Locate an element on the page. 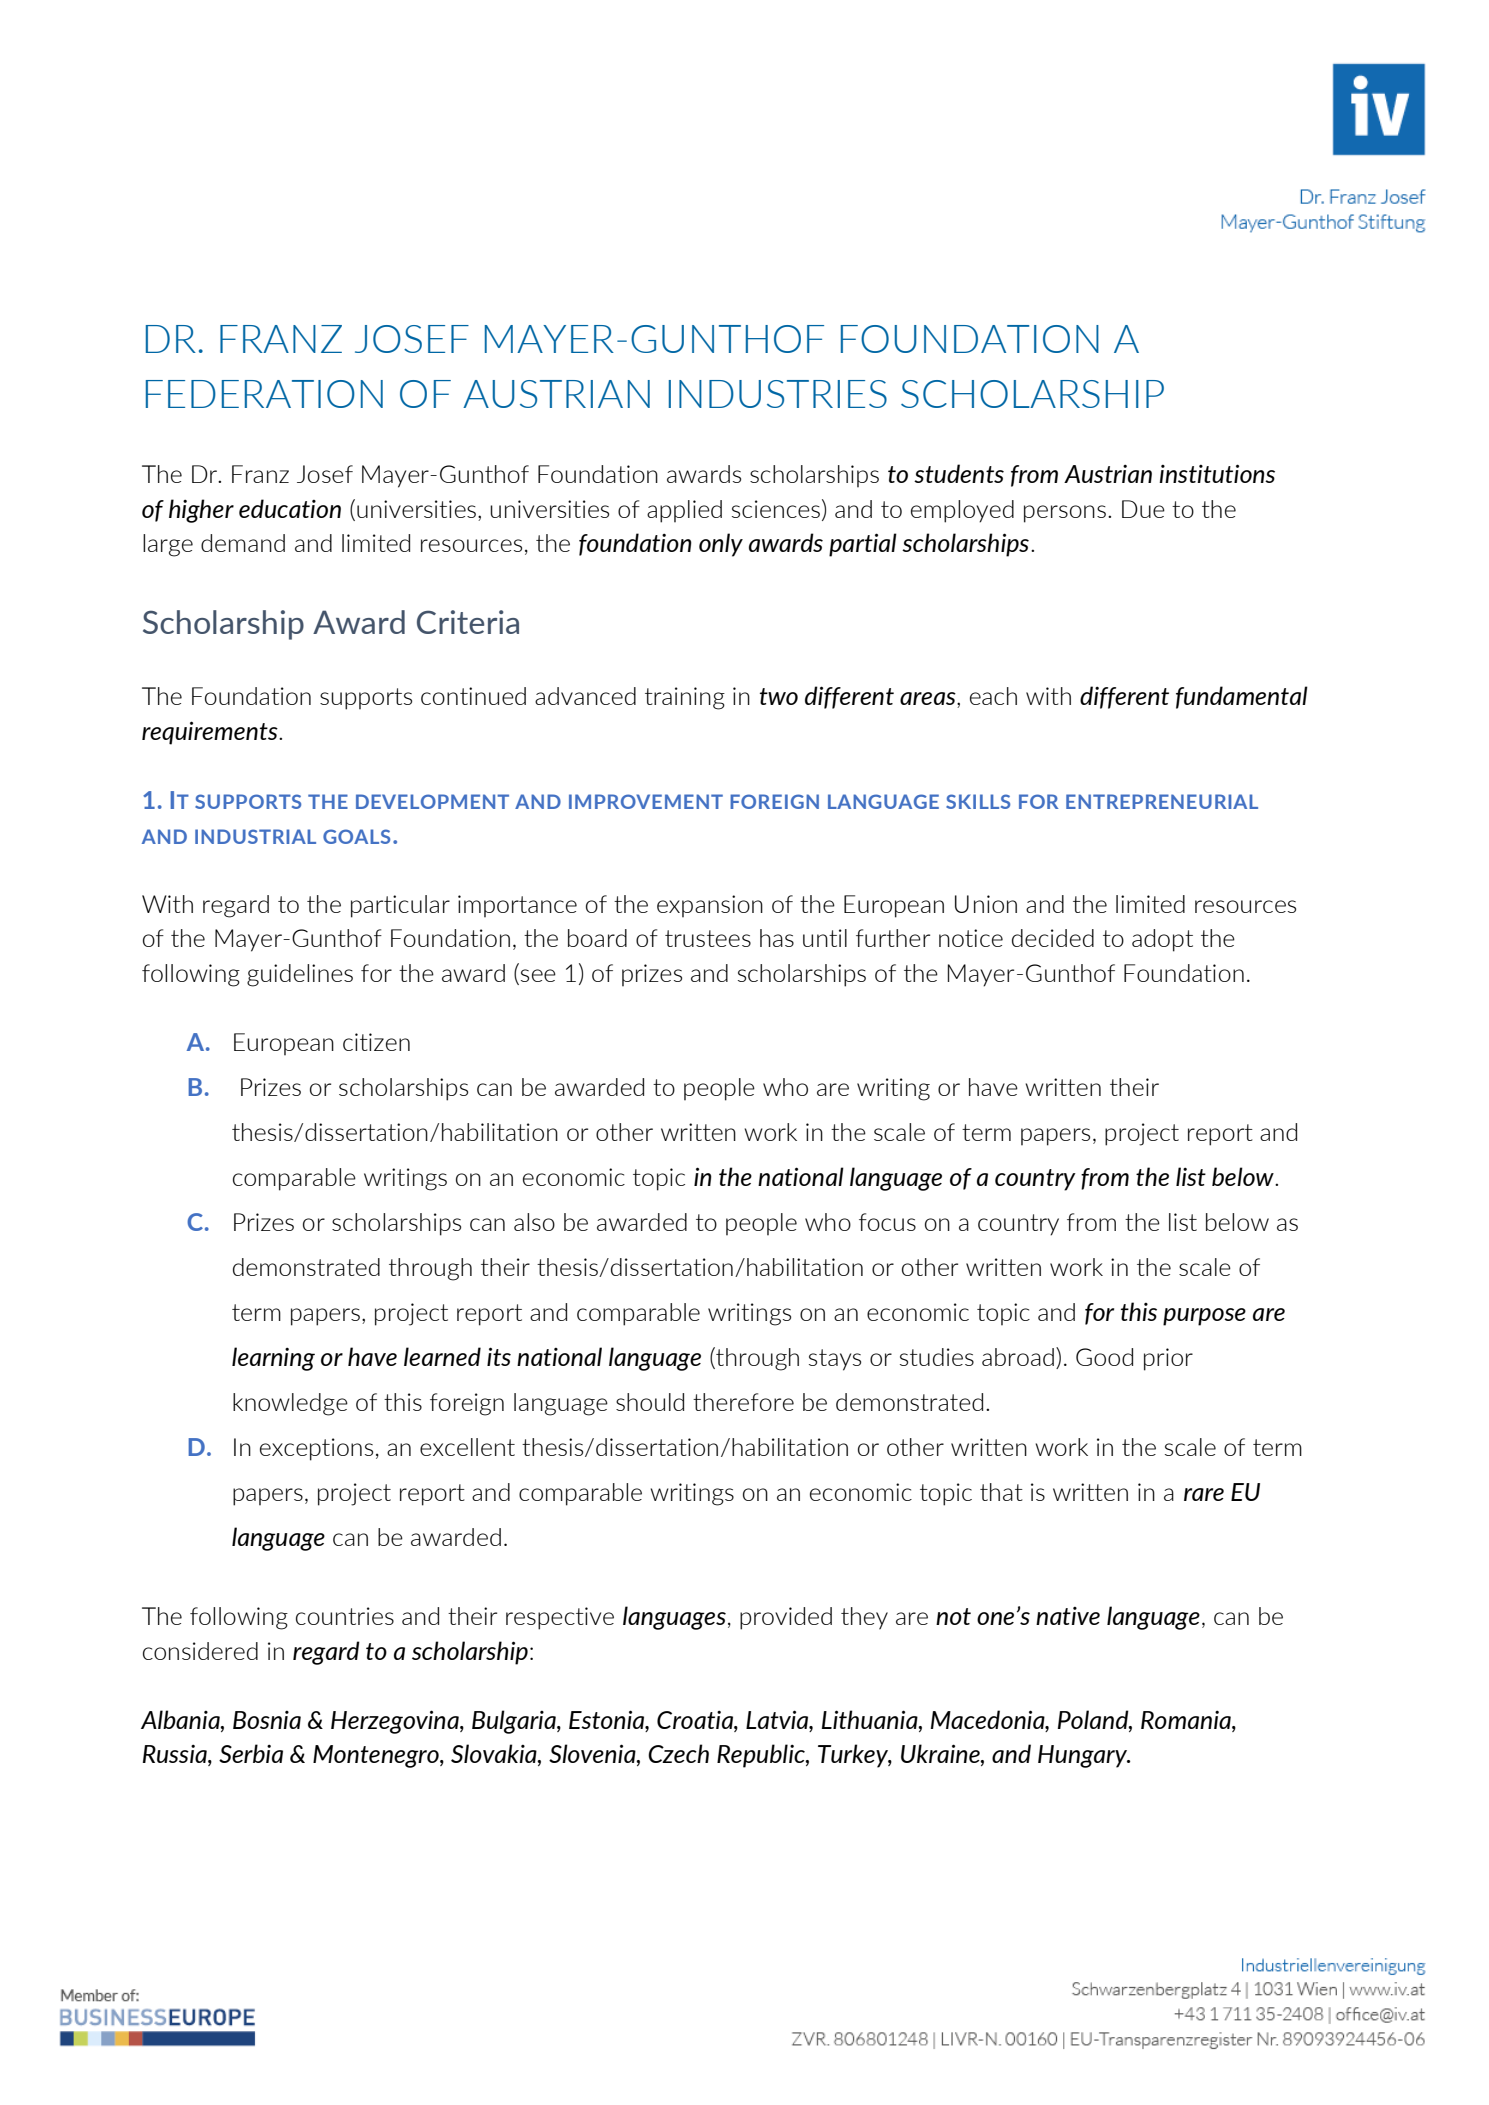 Image resolution: width=1489 pixels, height=2105 pixels. Bosnia is located at coordinates (267, 1720).
